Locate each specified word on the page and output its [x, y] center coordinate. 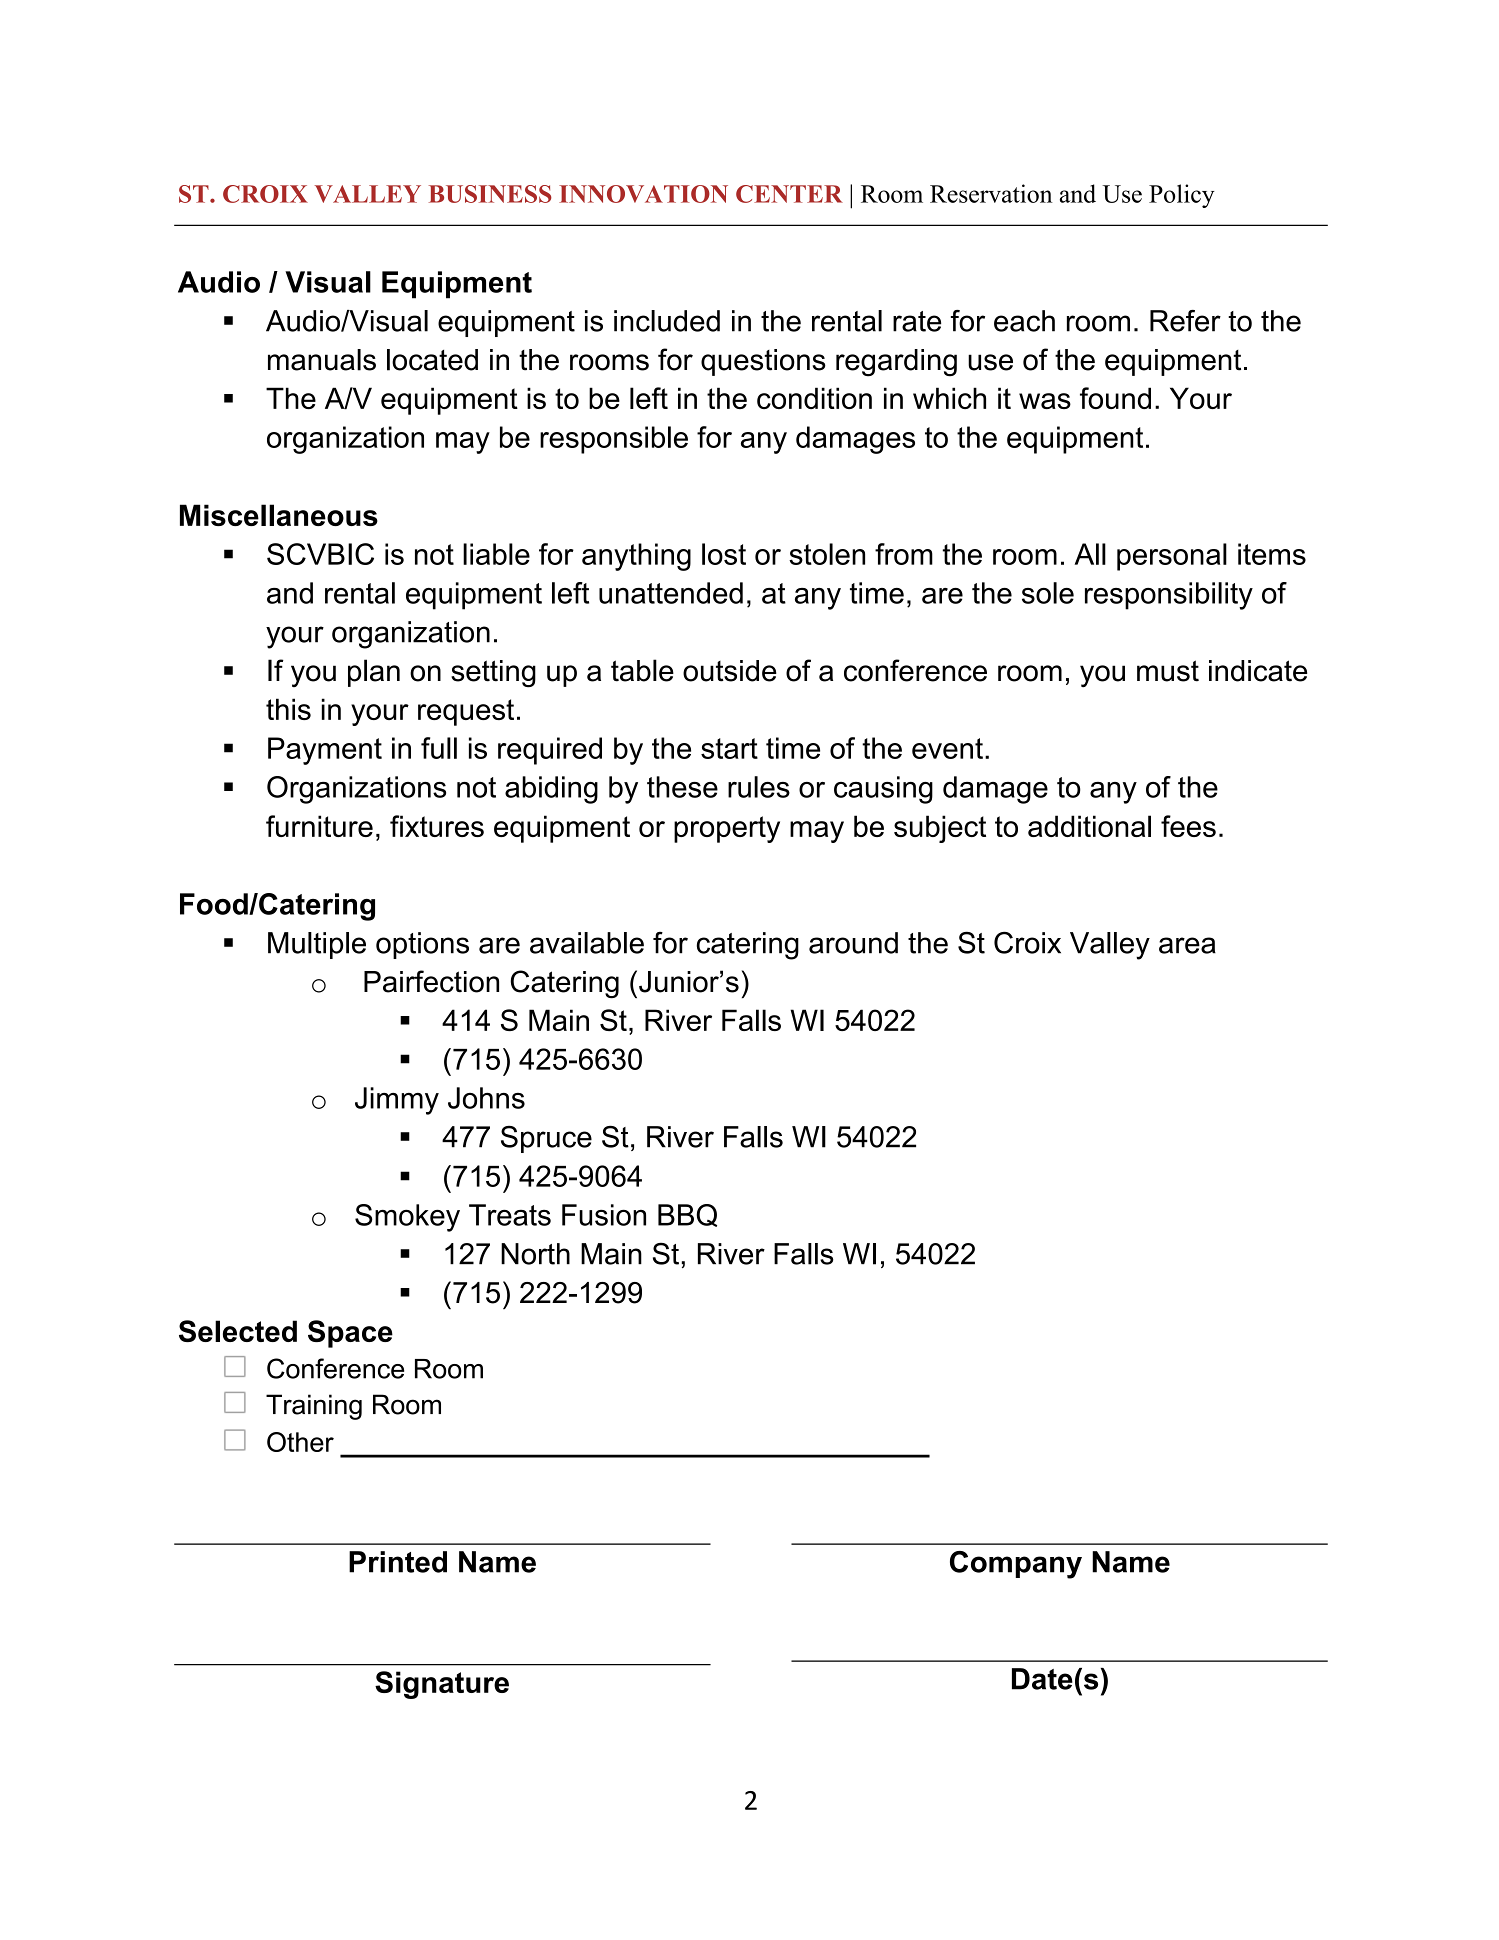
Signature [442, 1685]
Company [1016, 1565]
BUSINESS [490, 194]
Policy [1182, 196]
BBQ [687, 1215]
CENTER [789, 194]
